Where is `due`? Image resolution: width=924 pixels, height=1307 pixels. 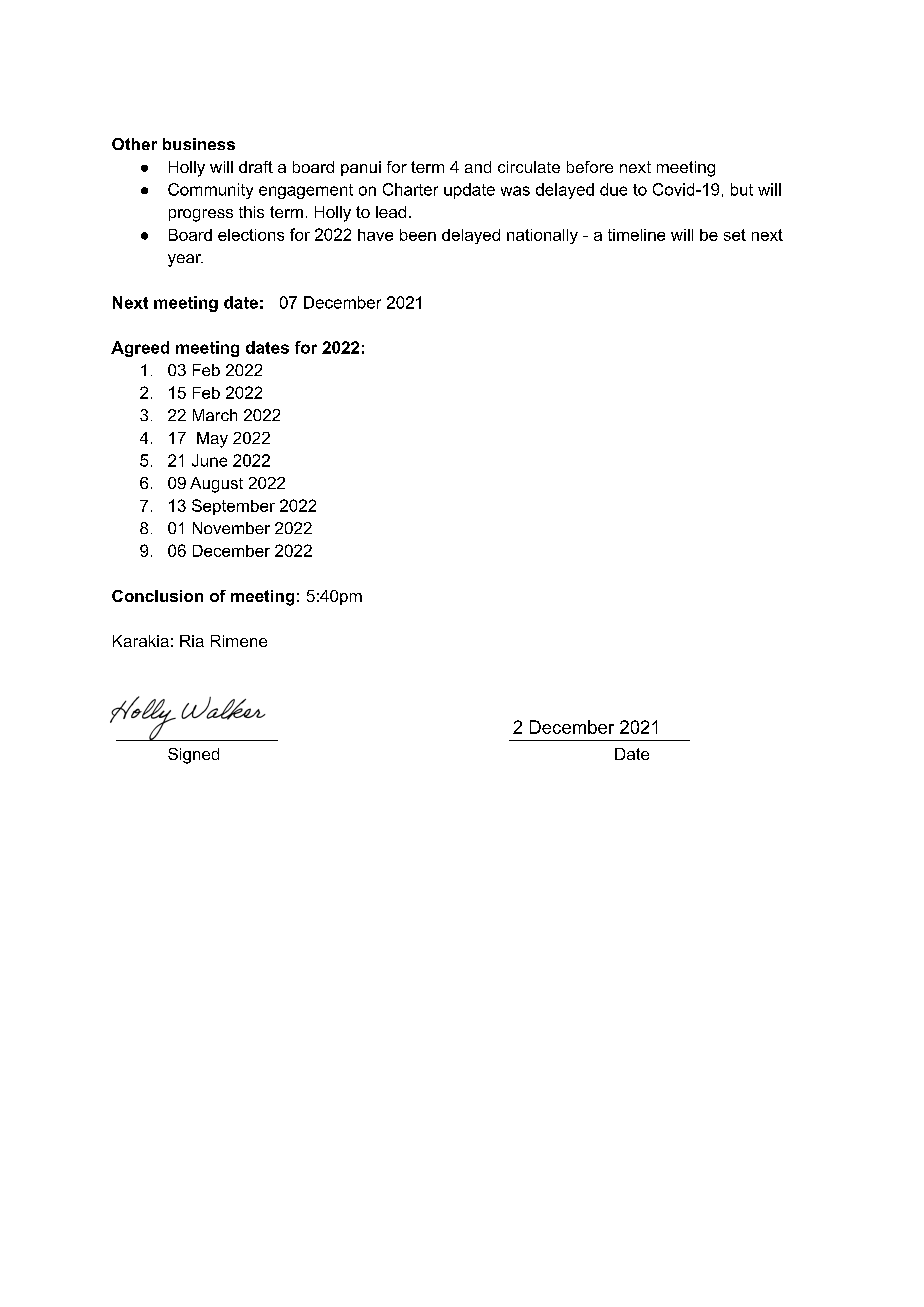
due is located at coordinates (613, 189).
